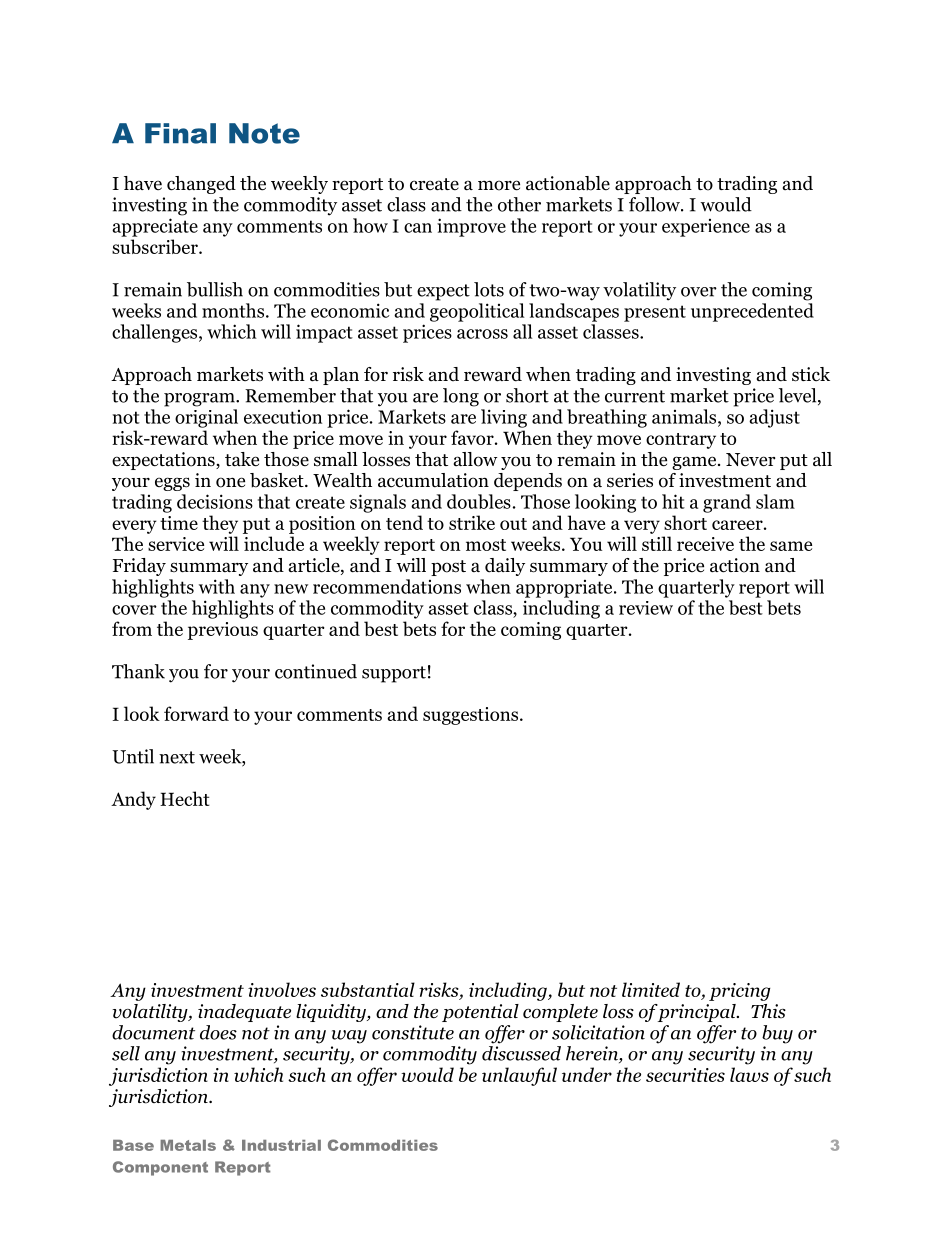 The height and width of the screenshot is (1233, 952). I want to click on program, so click(200, 400).
